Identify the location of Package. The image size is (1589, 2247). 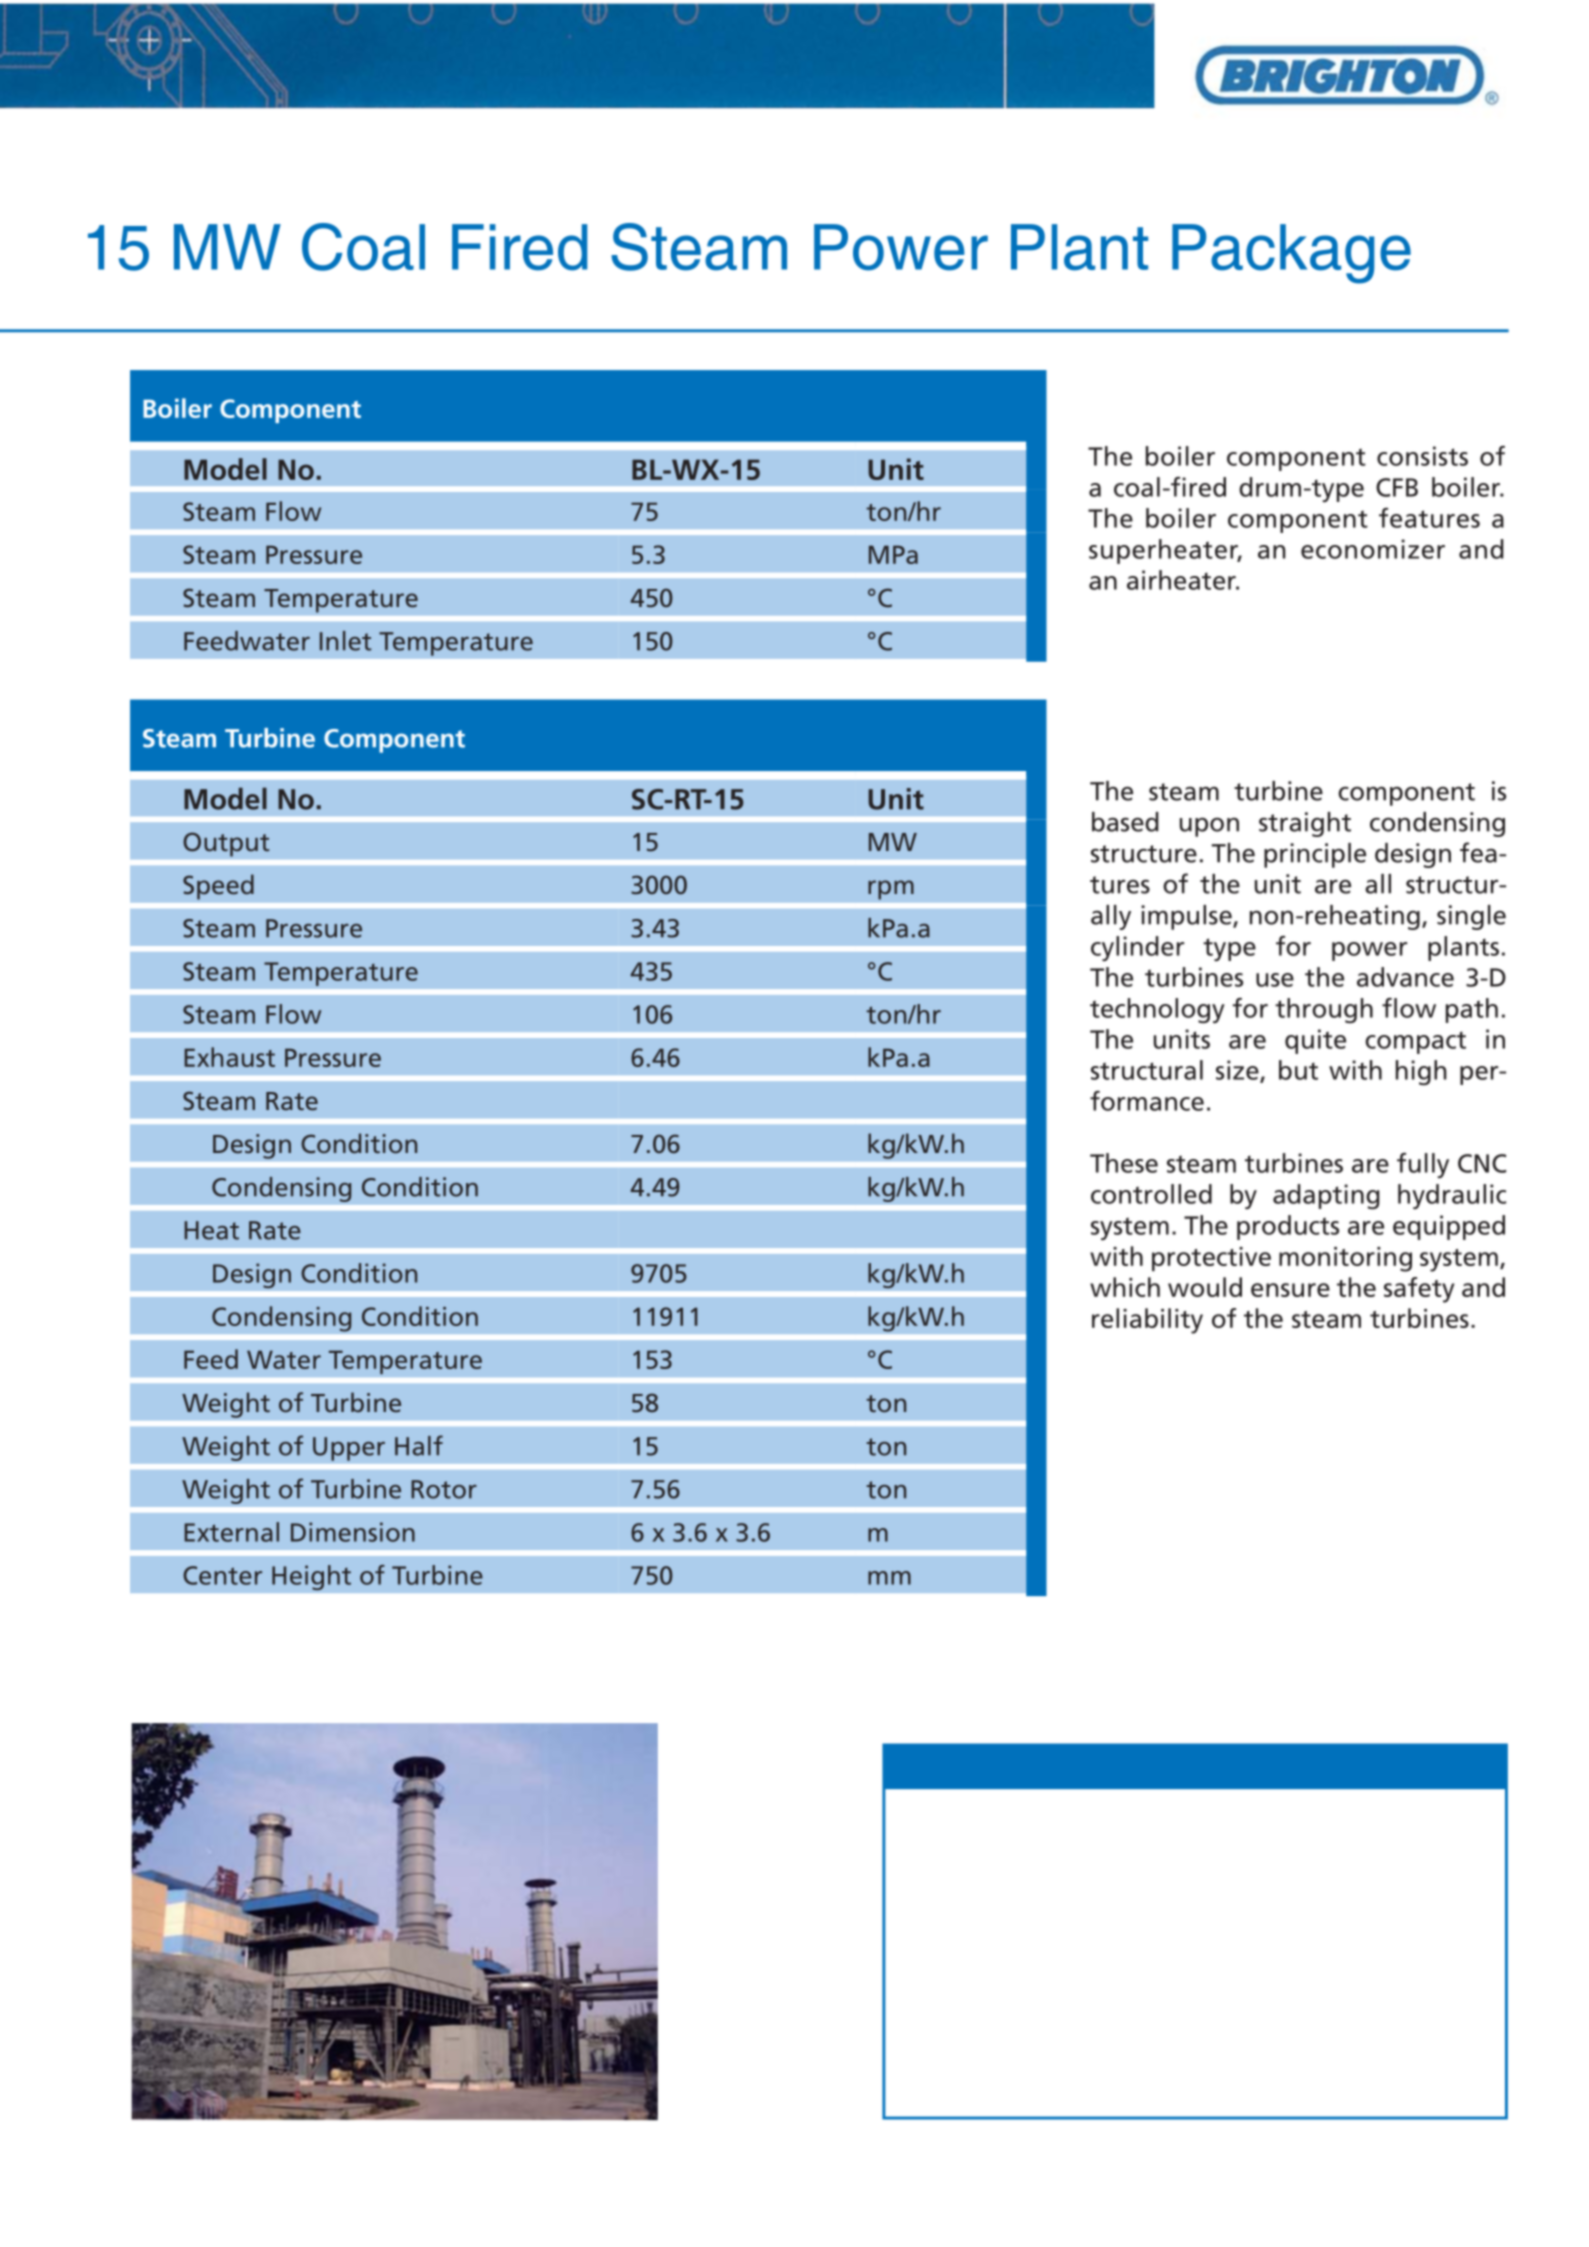
(1291, 254).
